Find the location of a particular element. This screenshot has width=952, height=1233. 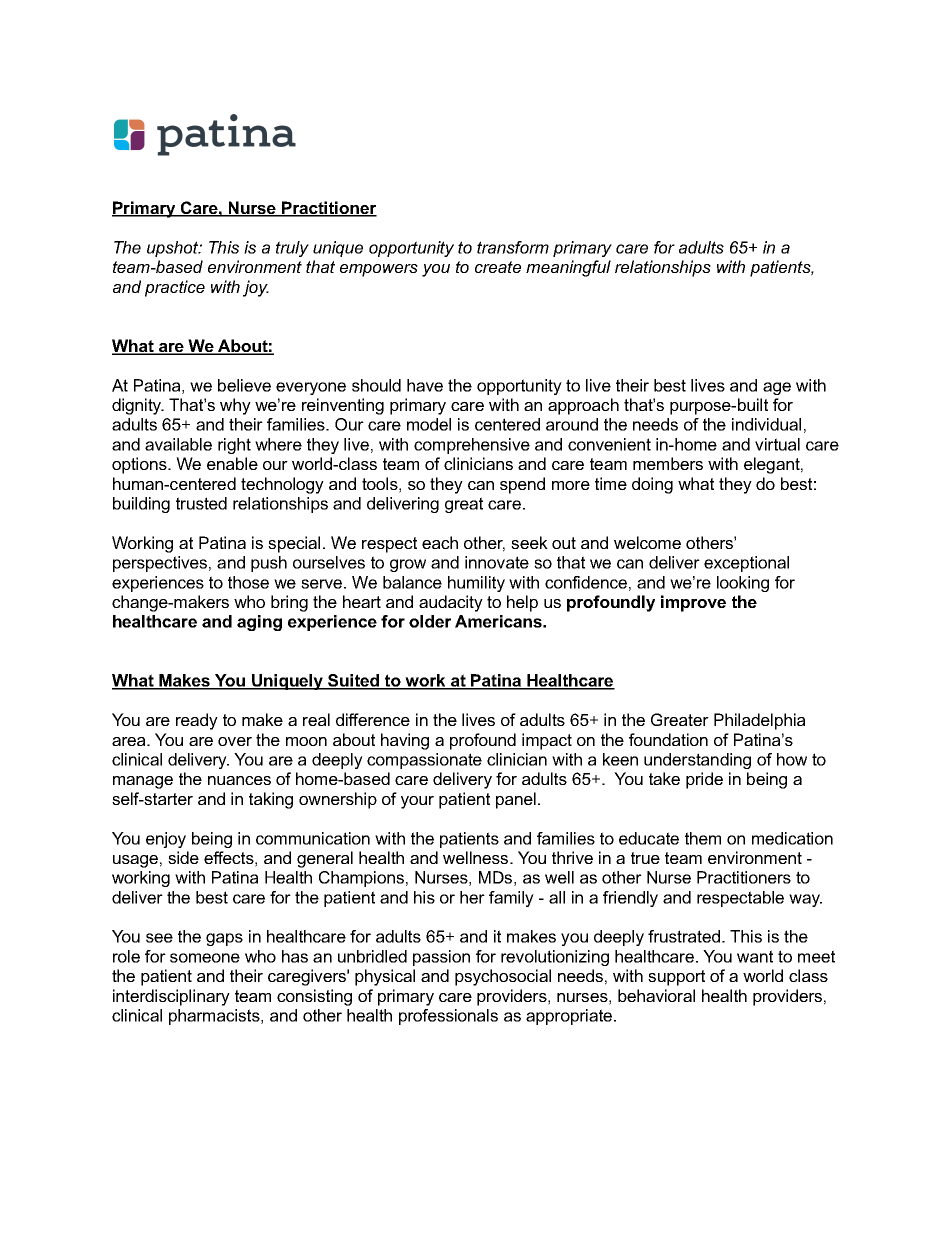

over is located at coordinates (235, 741).
